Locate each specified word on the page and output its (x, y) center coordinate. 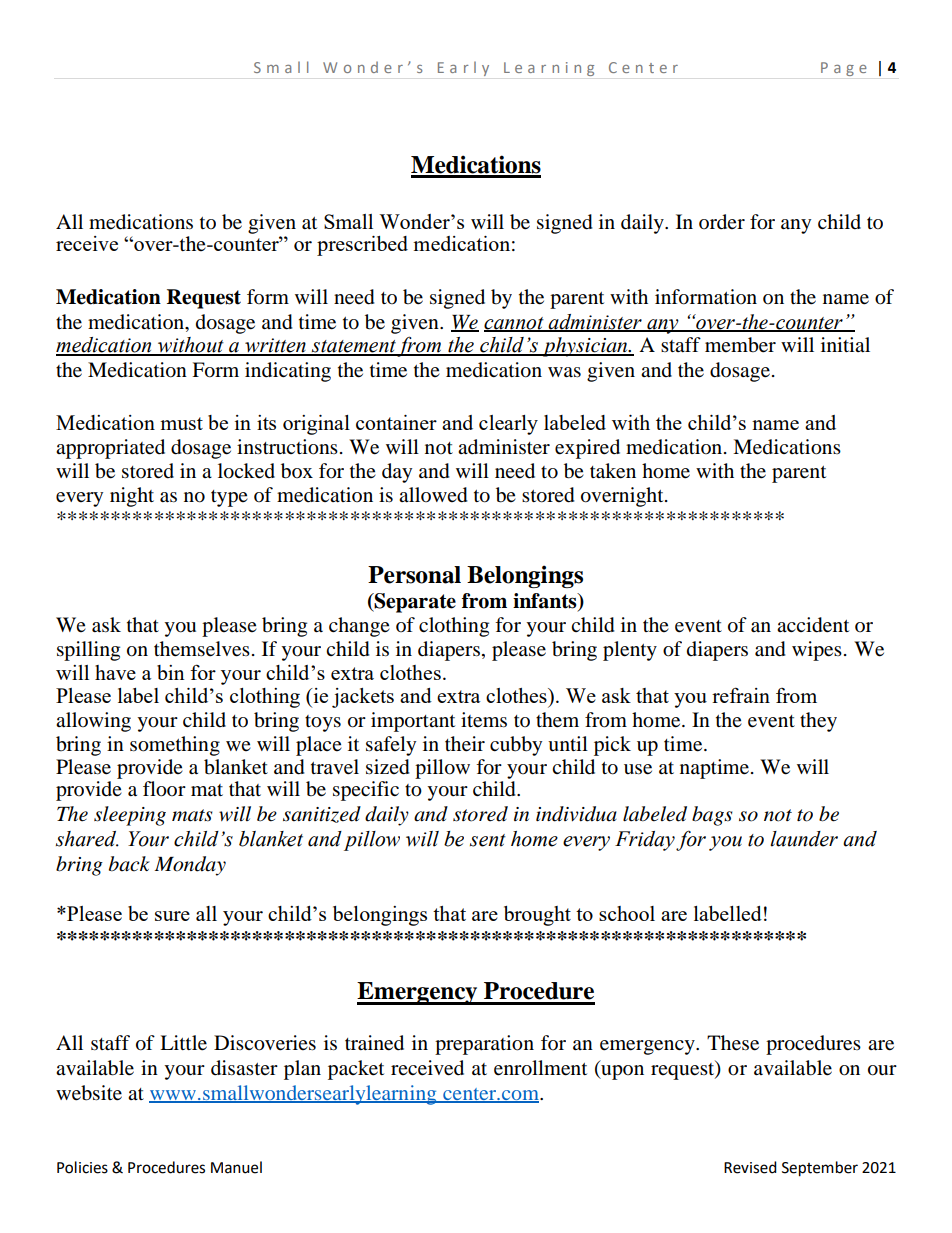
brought (537, 916)
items (484, 720)
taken (613, 471)
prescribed (362, 246)
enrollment (540, 1068)
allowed (433, 495)
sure (172, 916)
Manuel (236, 1167)
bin (171, 672)
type (229, 498)
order (722, 222)
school (627, 913)
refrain (741, 695)
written (275, 346)
